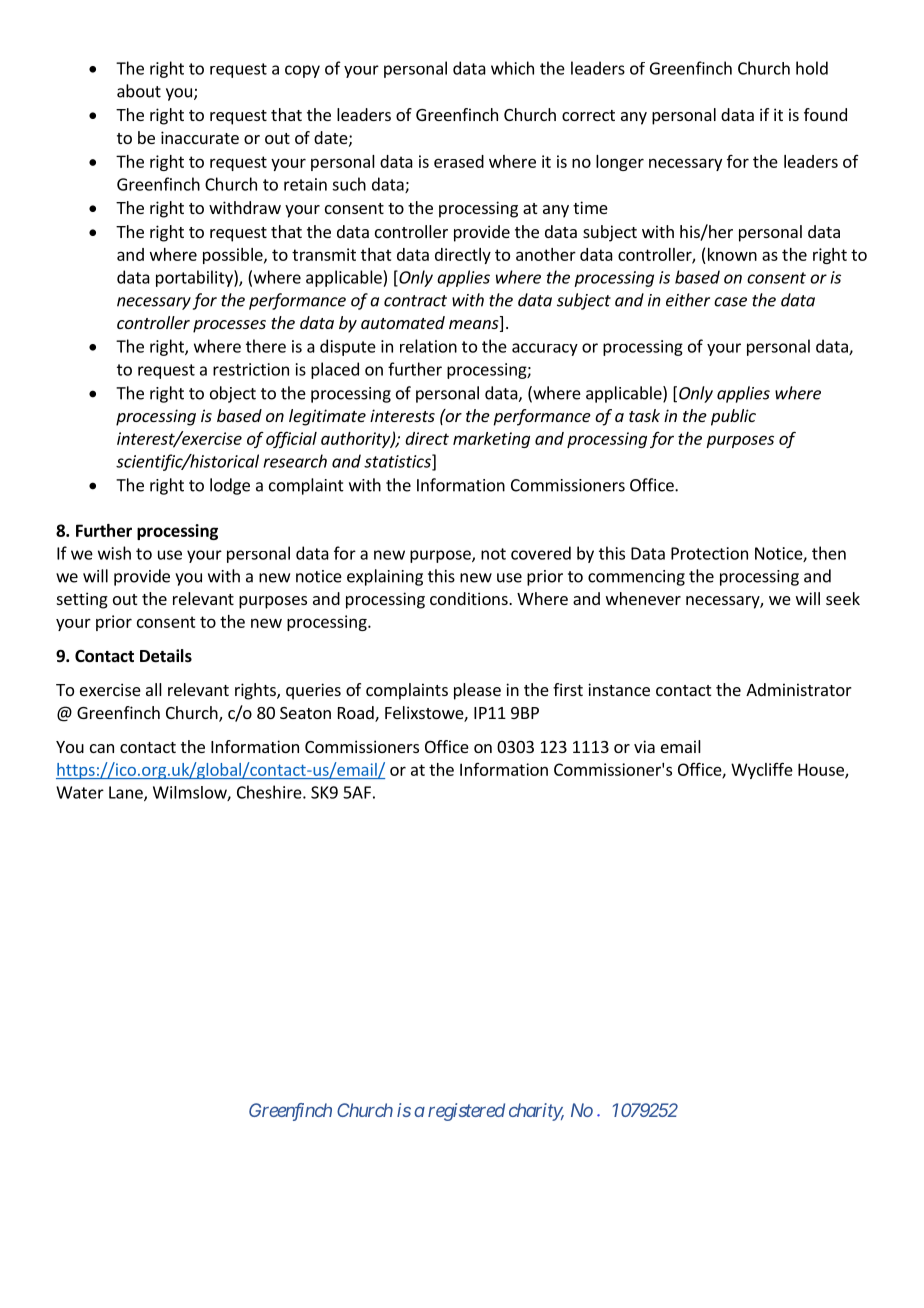 This screenshot has height=1308, width=924. What do you see at coordinates (475, 326) in the screenshot?
I see `means` at bounding box center [475, 326].
